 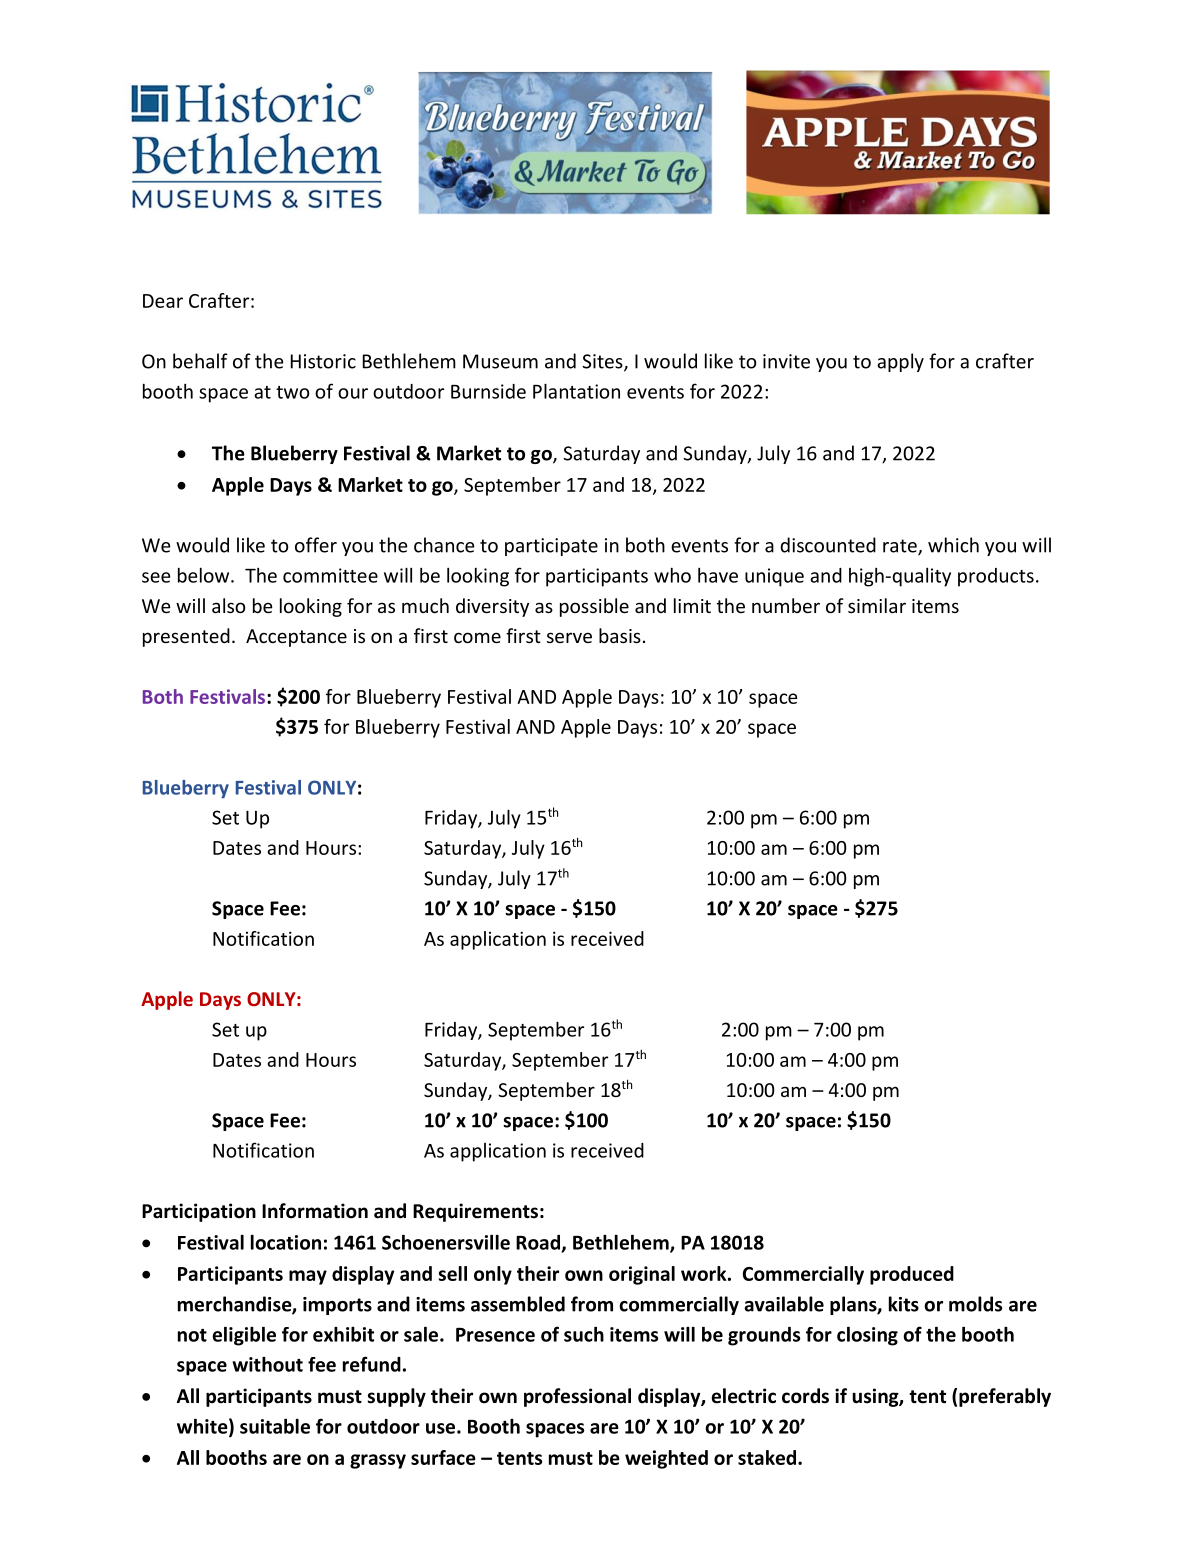 I want to click on professional, so click(x=577, y=1397).
